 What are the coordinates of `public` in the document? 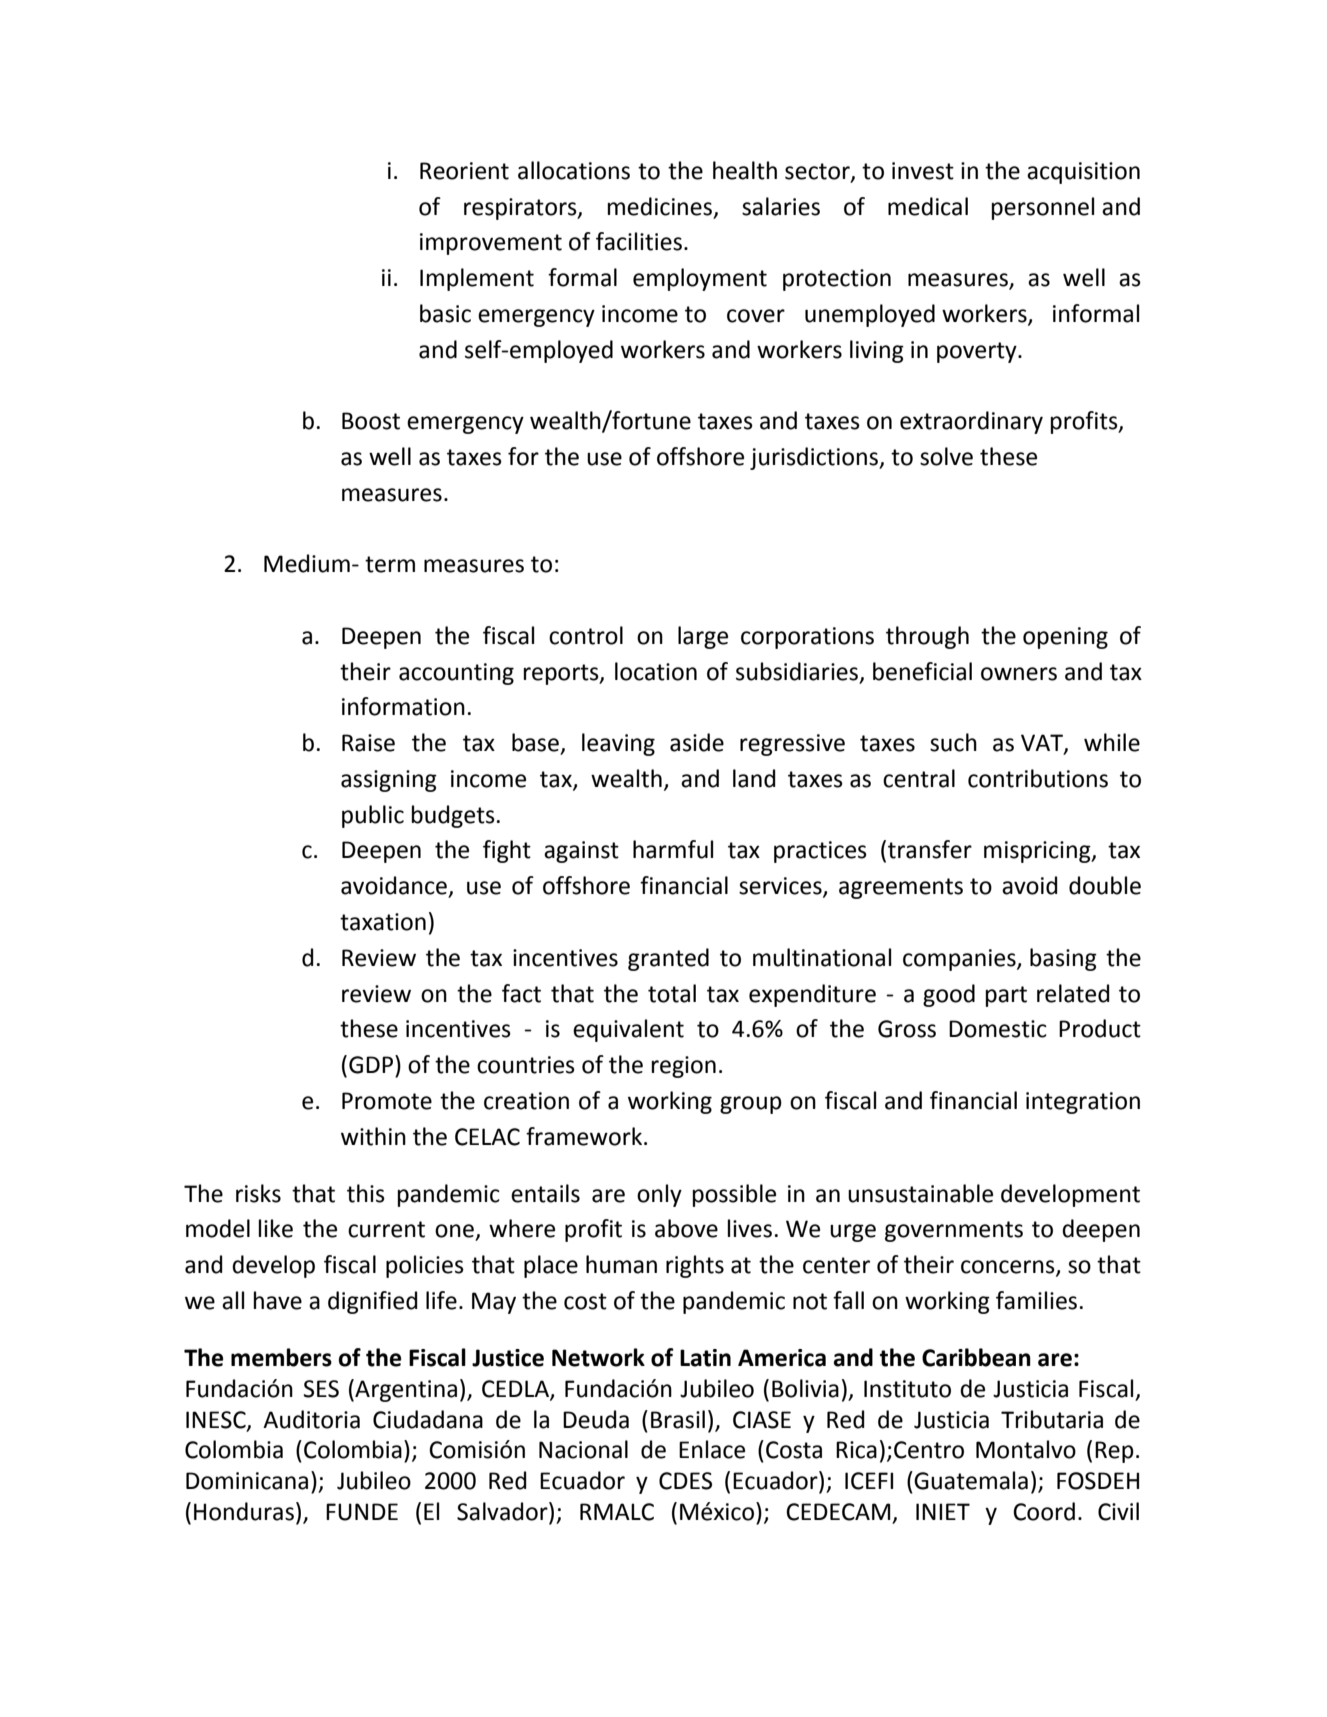 It's located at (373, 816).
